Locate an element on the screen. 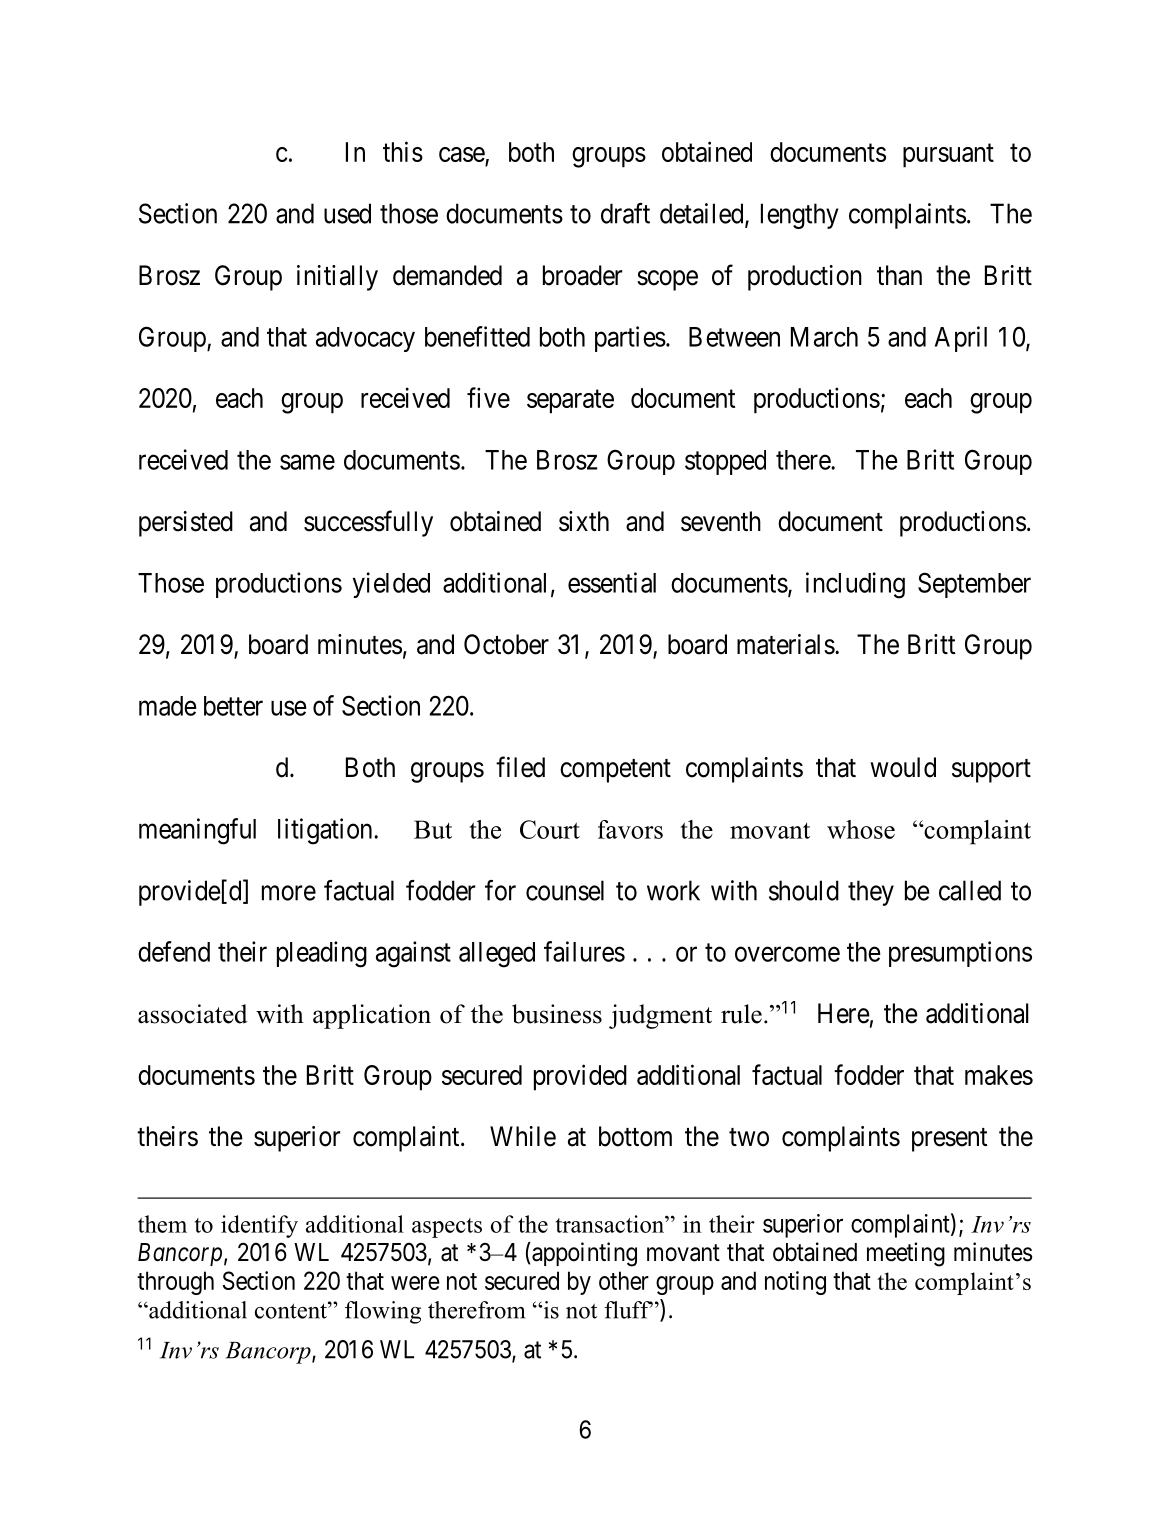 The image size is (1169, 1513). persisted is located at coordinates (186, 524).
